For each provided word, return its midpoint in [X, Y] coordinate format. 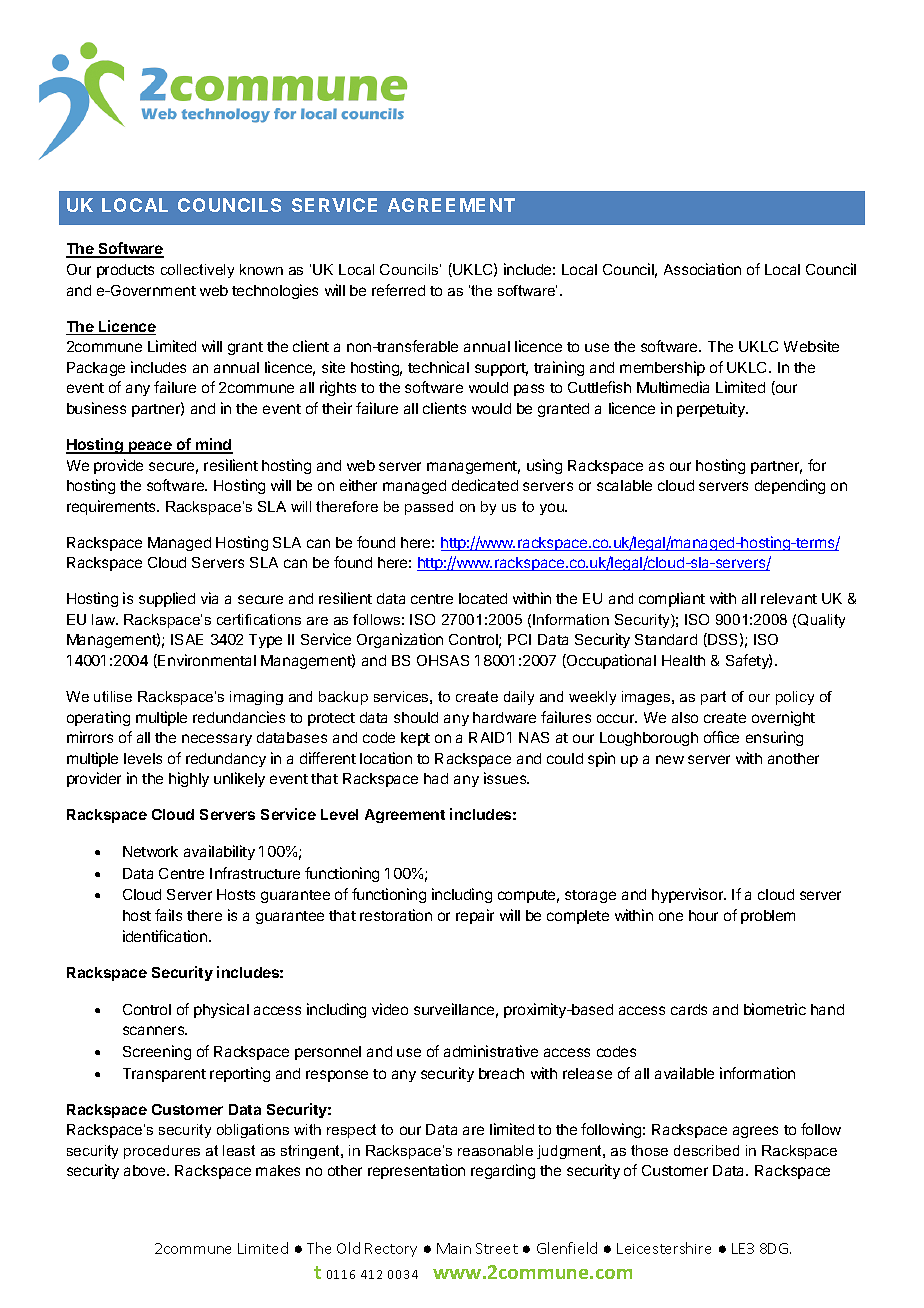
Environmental [206, 661]
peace [150, 447]
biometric [775, 1009]
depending [790, 486]
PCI [519, 639]
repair [475, 916]
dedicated [485, 485]
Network [150, 851]
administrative [491, 1051]
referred [398, 290]
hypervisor [689, 895]
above [146, 1170]
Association [702, 269]
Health [683, 660]
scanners [155, 1030]
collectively [197, 271]
